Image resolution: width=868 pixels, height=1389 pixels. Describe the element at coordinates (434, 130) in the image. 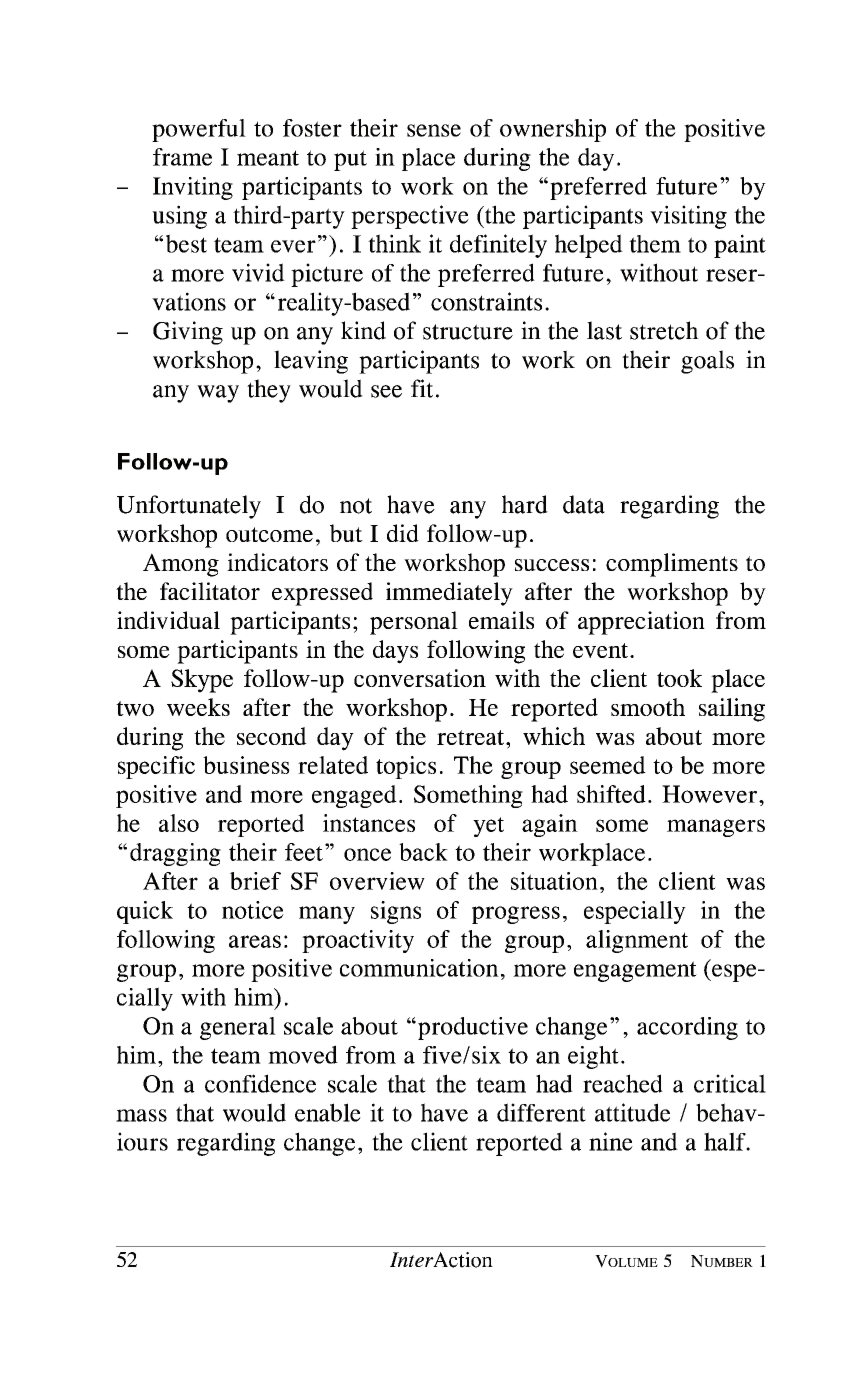

I see `sense` at that location.
